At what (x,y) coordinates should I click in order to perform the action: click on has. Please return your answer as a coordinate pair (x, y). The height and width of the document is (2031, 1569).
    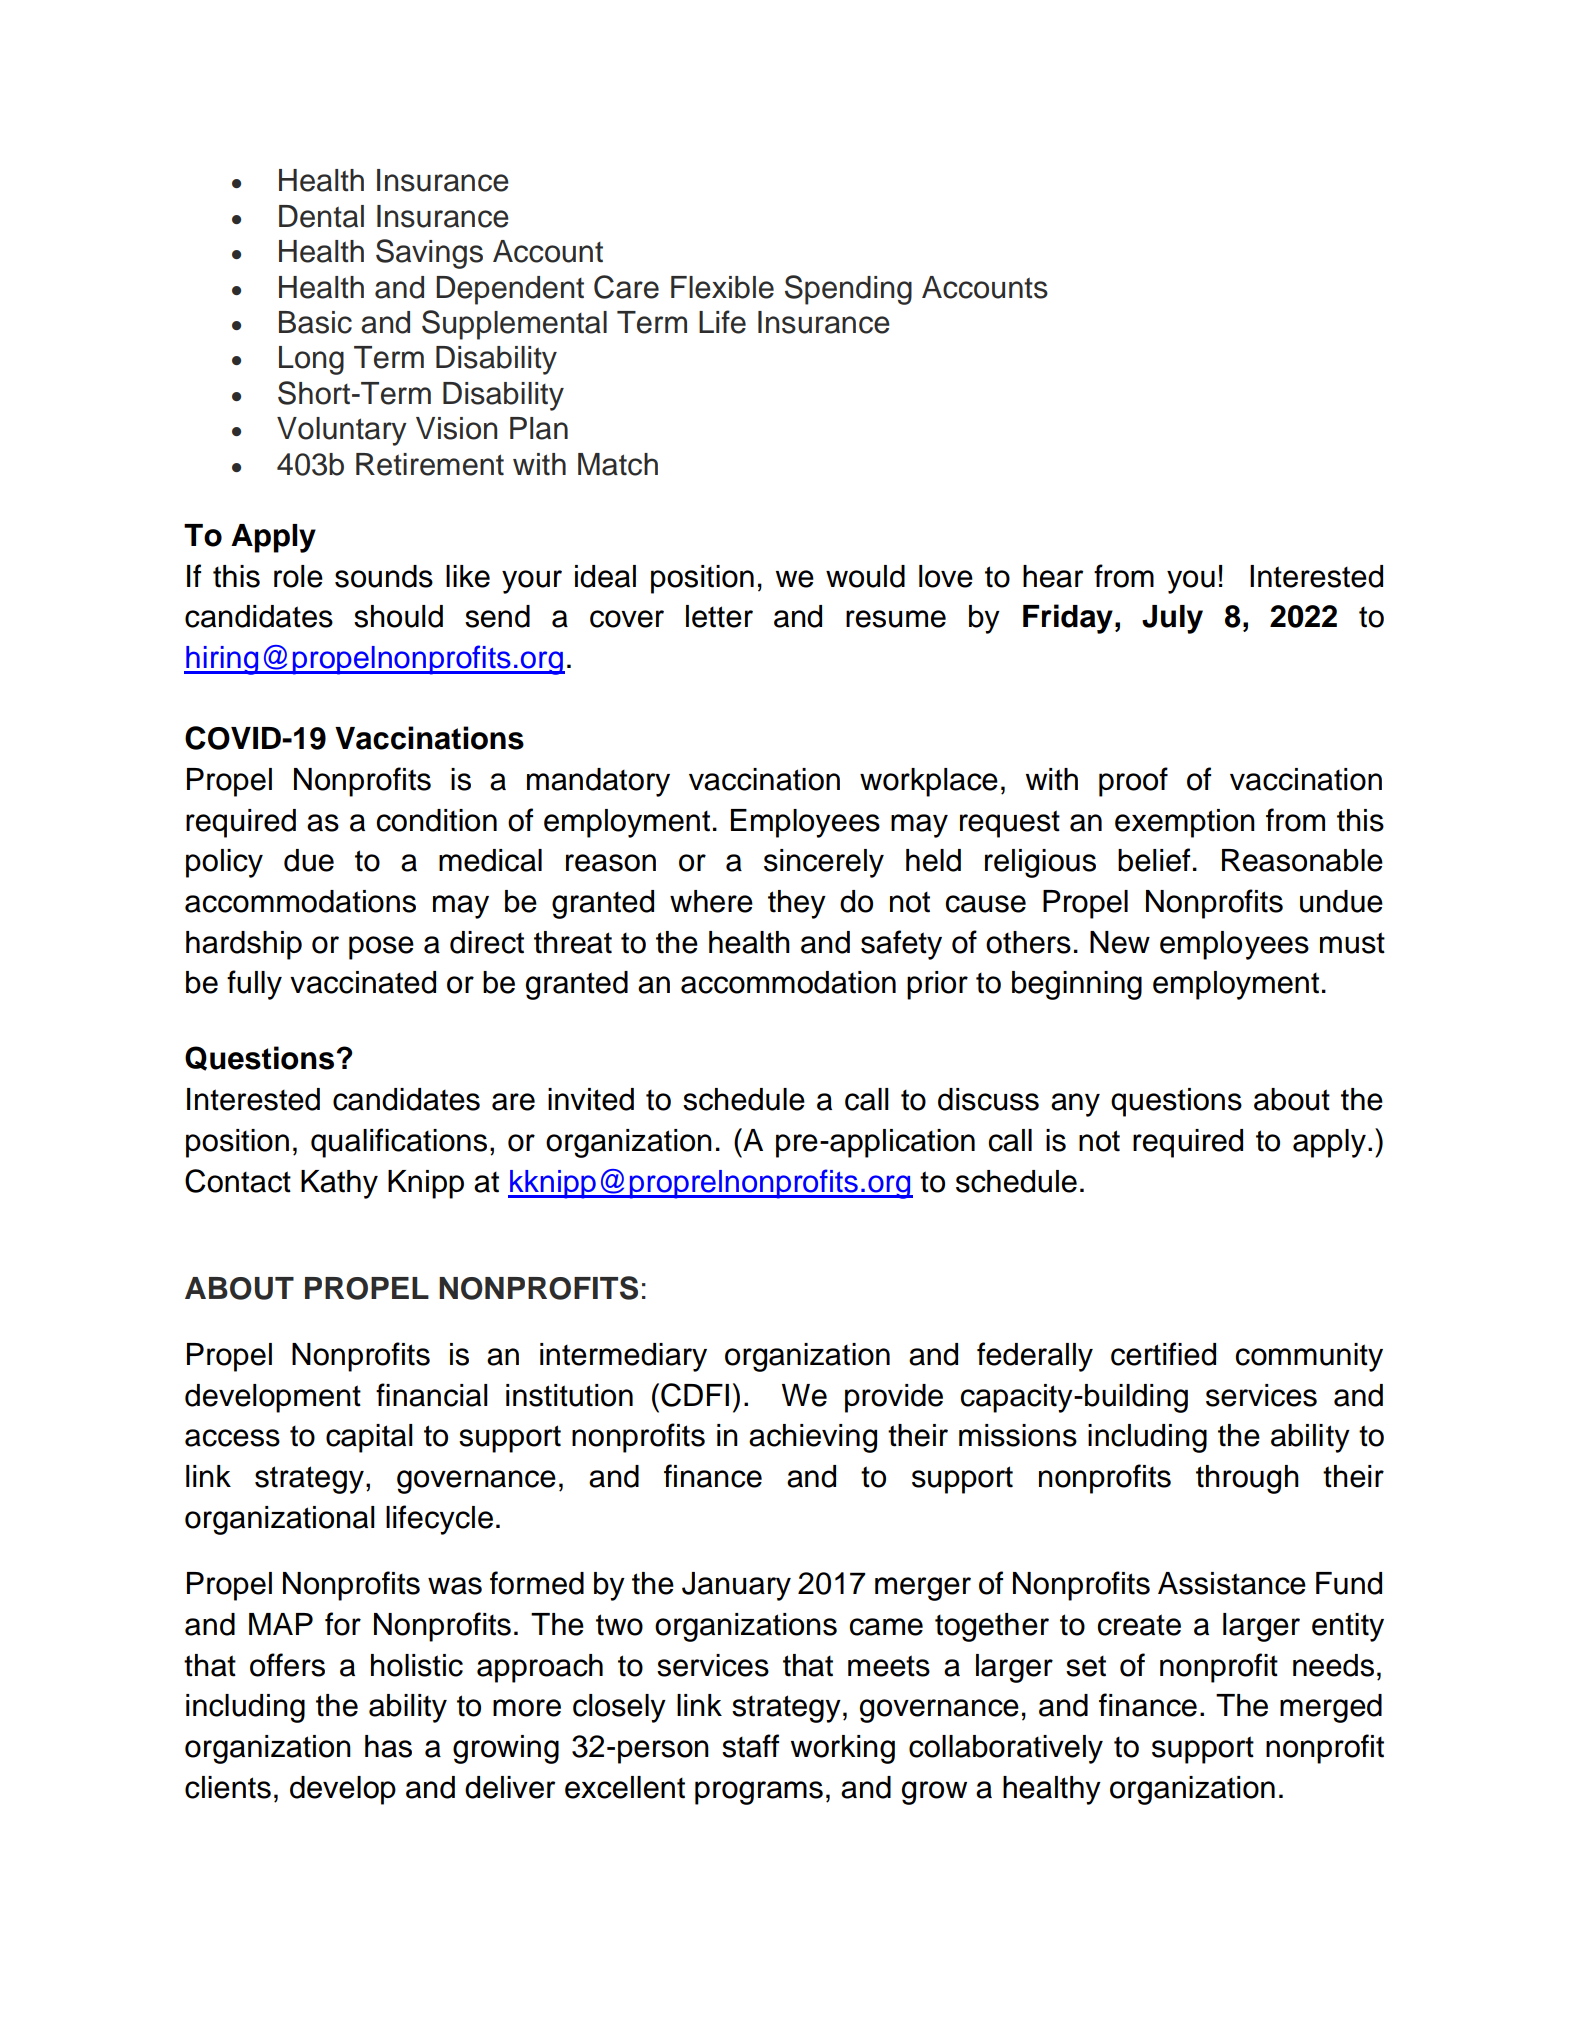
    Looking at the image, I should click on (388, 1746).
